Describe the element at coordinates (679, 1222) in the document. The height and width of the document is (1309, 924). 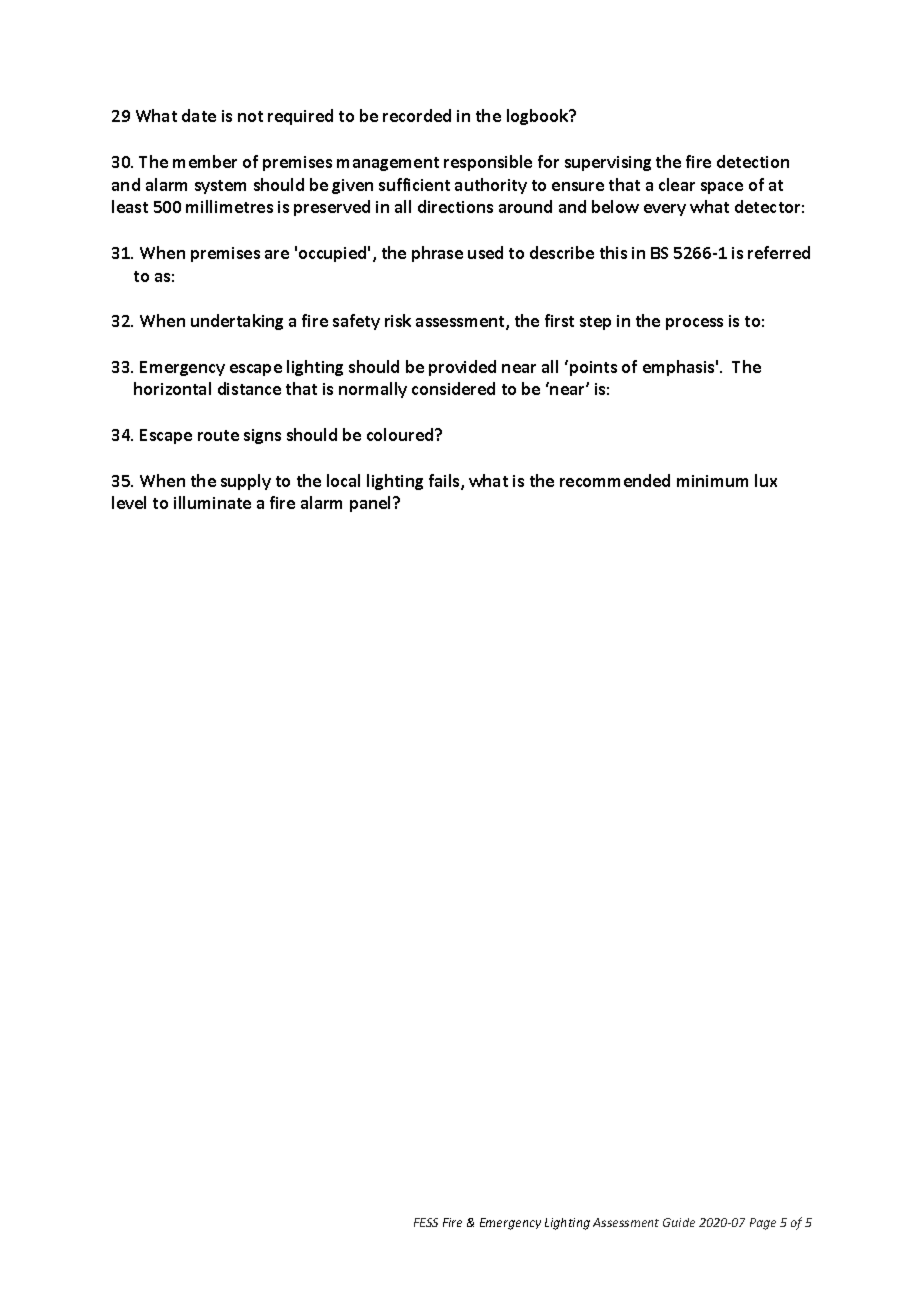
I see `Guide` at that location.
